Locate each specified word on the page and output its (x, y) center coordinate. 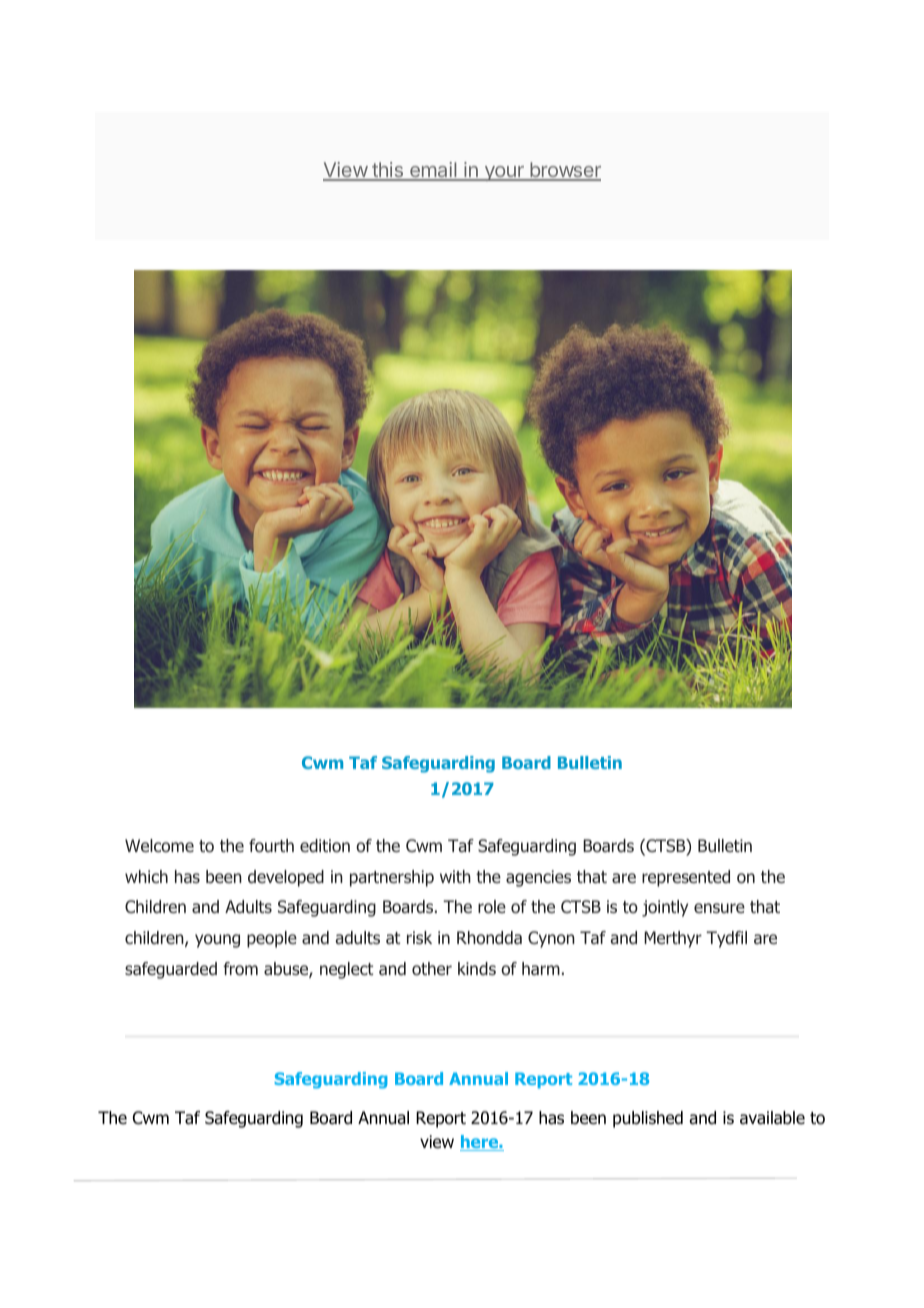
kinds (477, 968)
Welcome (159, 845)
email (433, 171)
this (387, 171)
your (504, 173)
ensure (719, 908)
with (455, 876)
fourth (271, 846)
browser (564, 171)
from (240, 969)
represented (686, 878)
